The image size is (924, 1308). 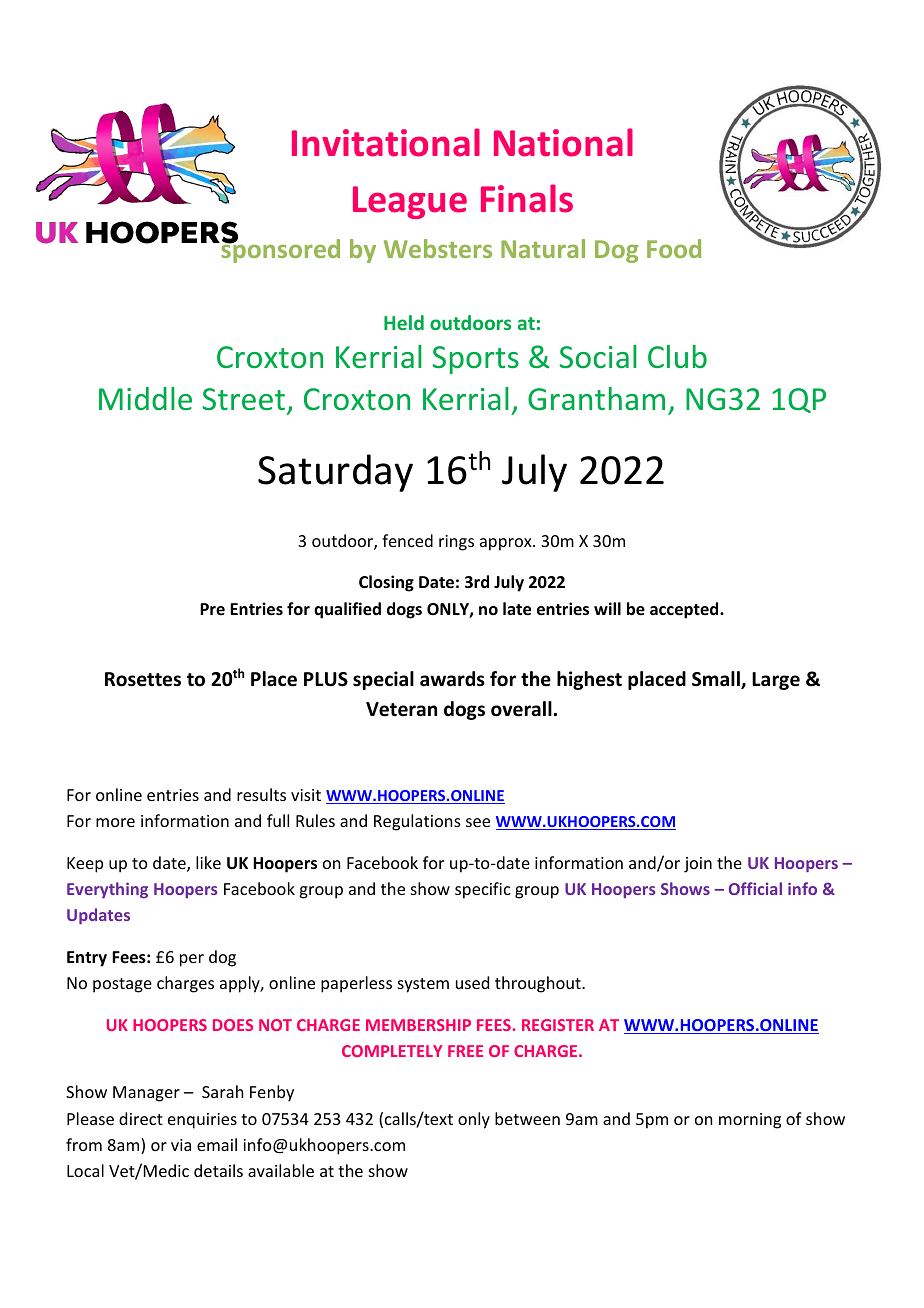 I want to click on Sports, so click(x=475, y=360).
